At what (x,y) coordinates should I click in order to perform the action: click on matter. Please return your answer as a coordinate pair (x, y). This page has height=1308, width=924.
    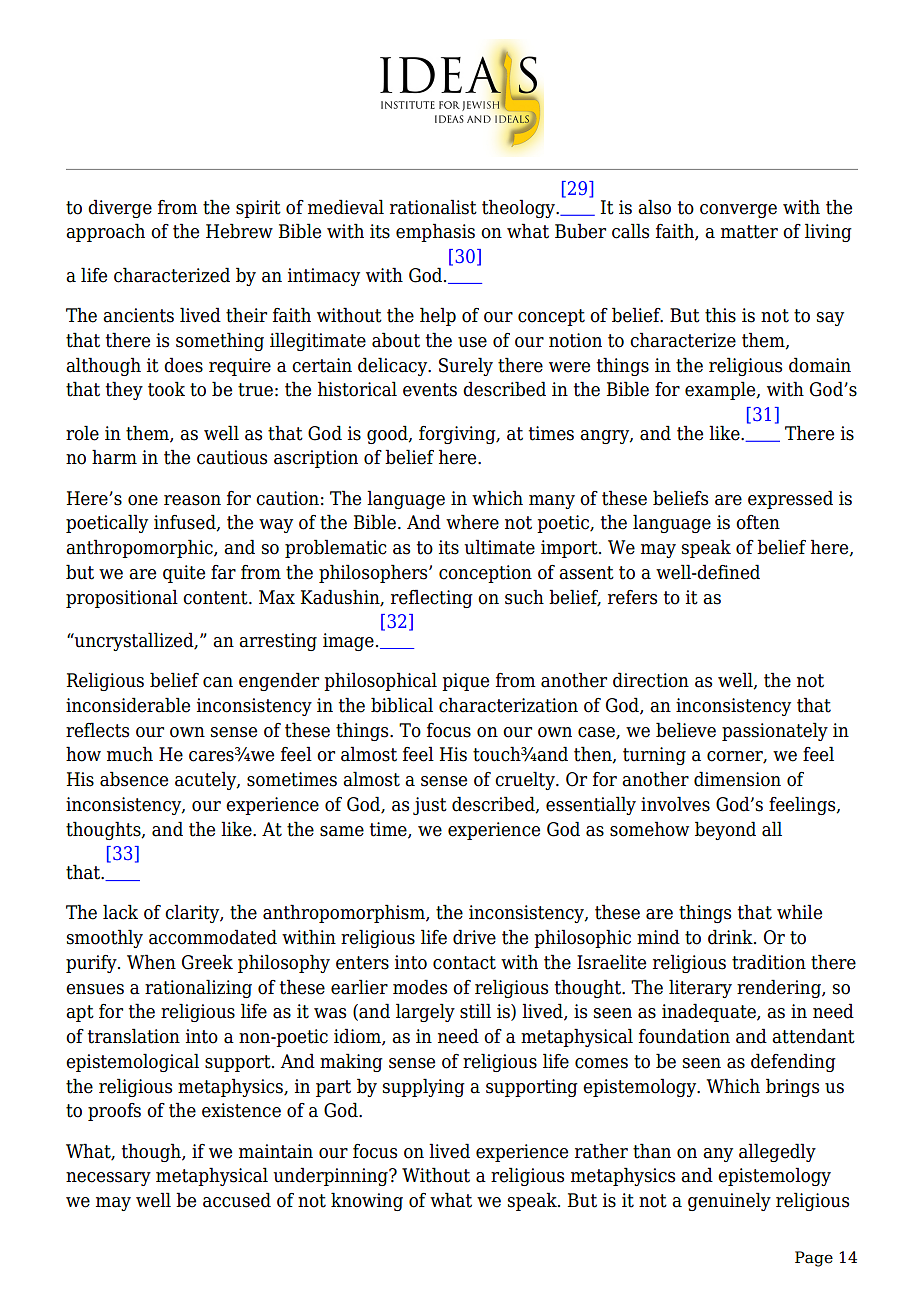
    Looking at the image, I should click on (749, 232).
